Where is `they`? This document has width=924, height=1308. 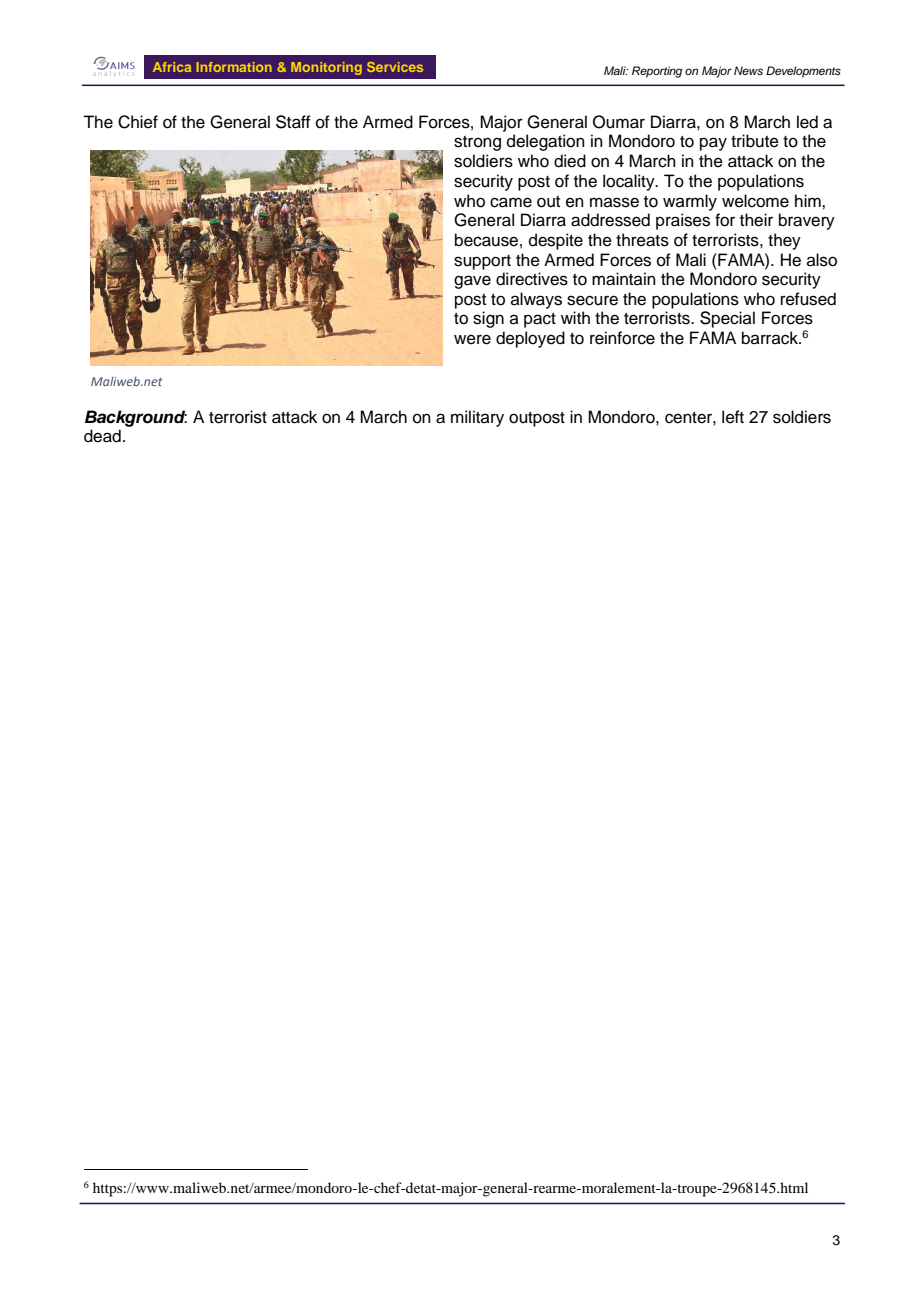
they is located at coordinates (784, 241).
